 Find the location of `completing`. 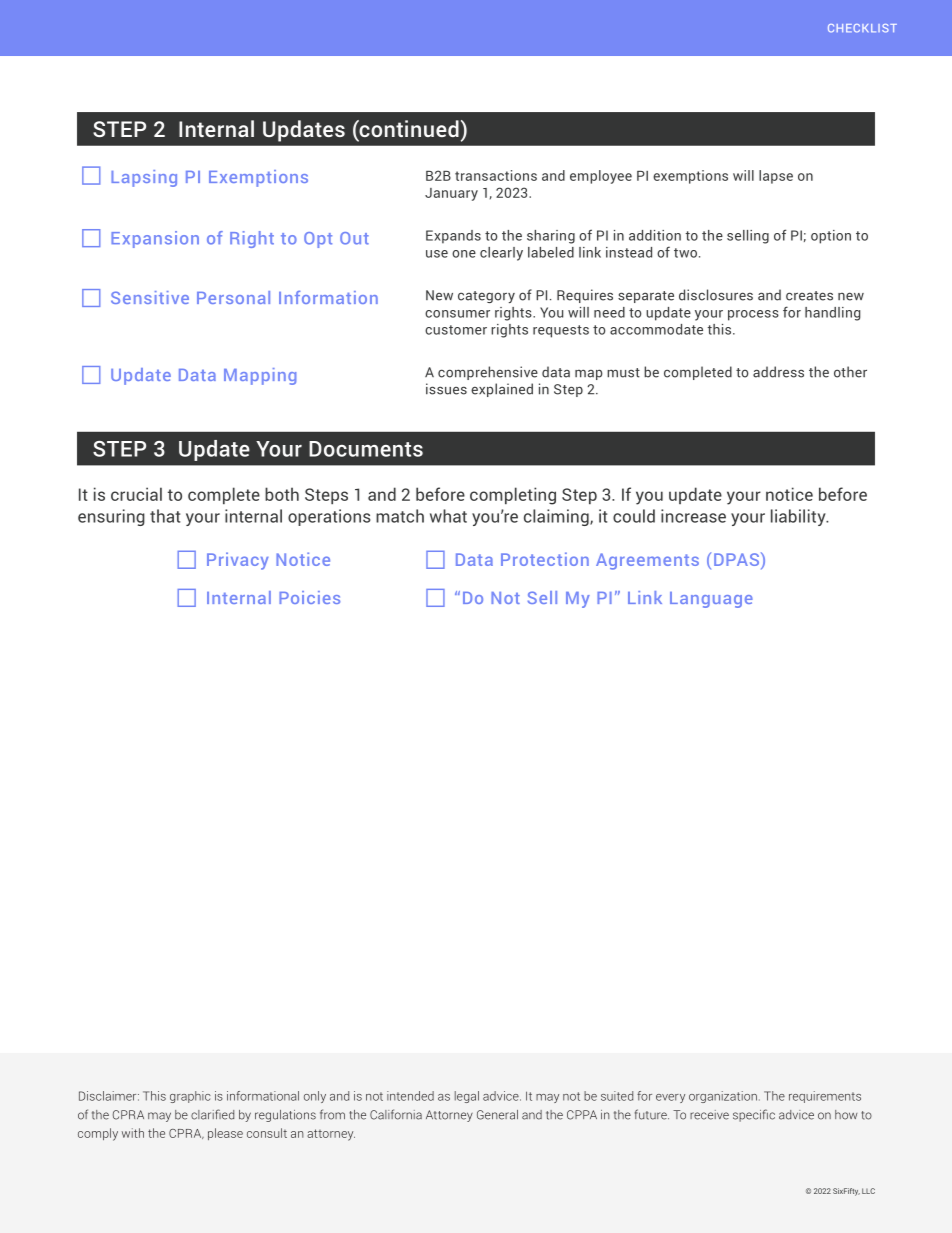

completing is located at coordinates (513, 496).
